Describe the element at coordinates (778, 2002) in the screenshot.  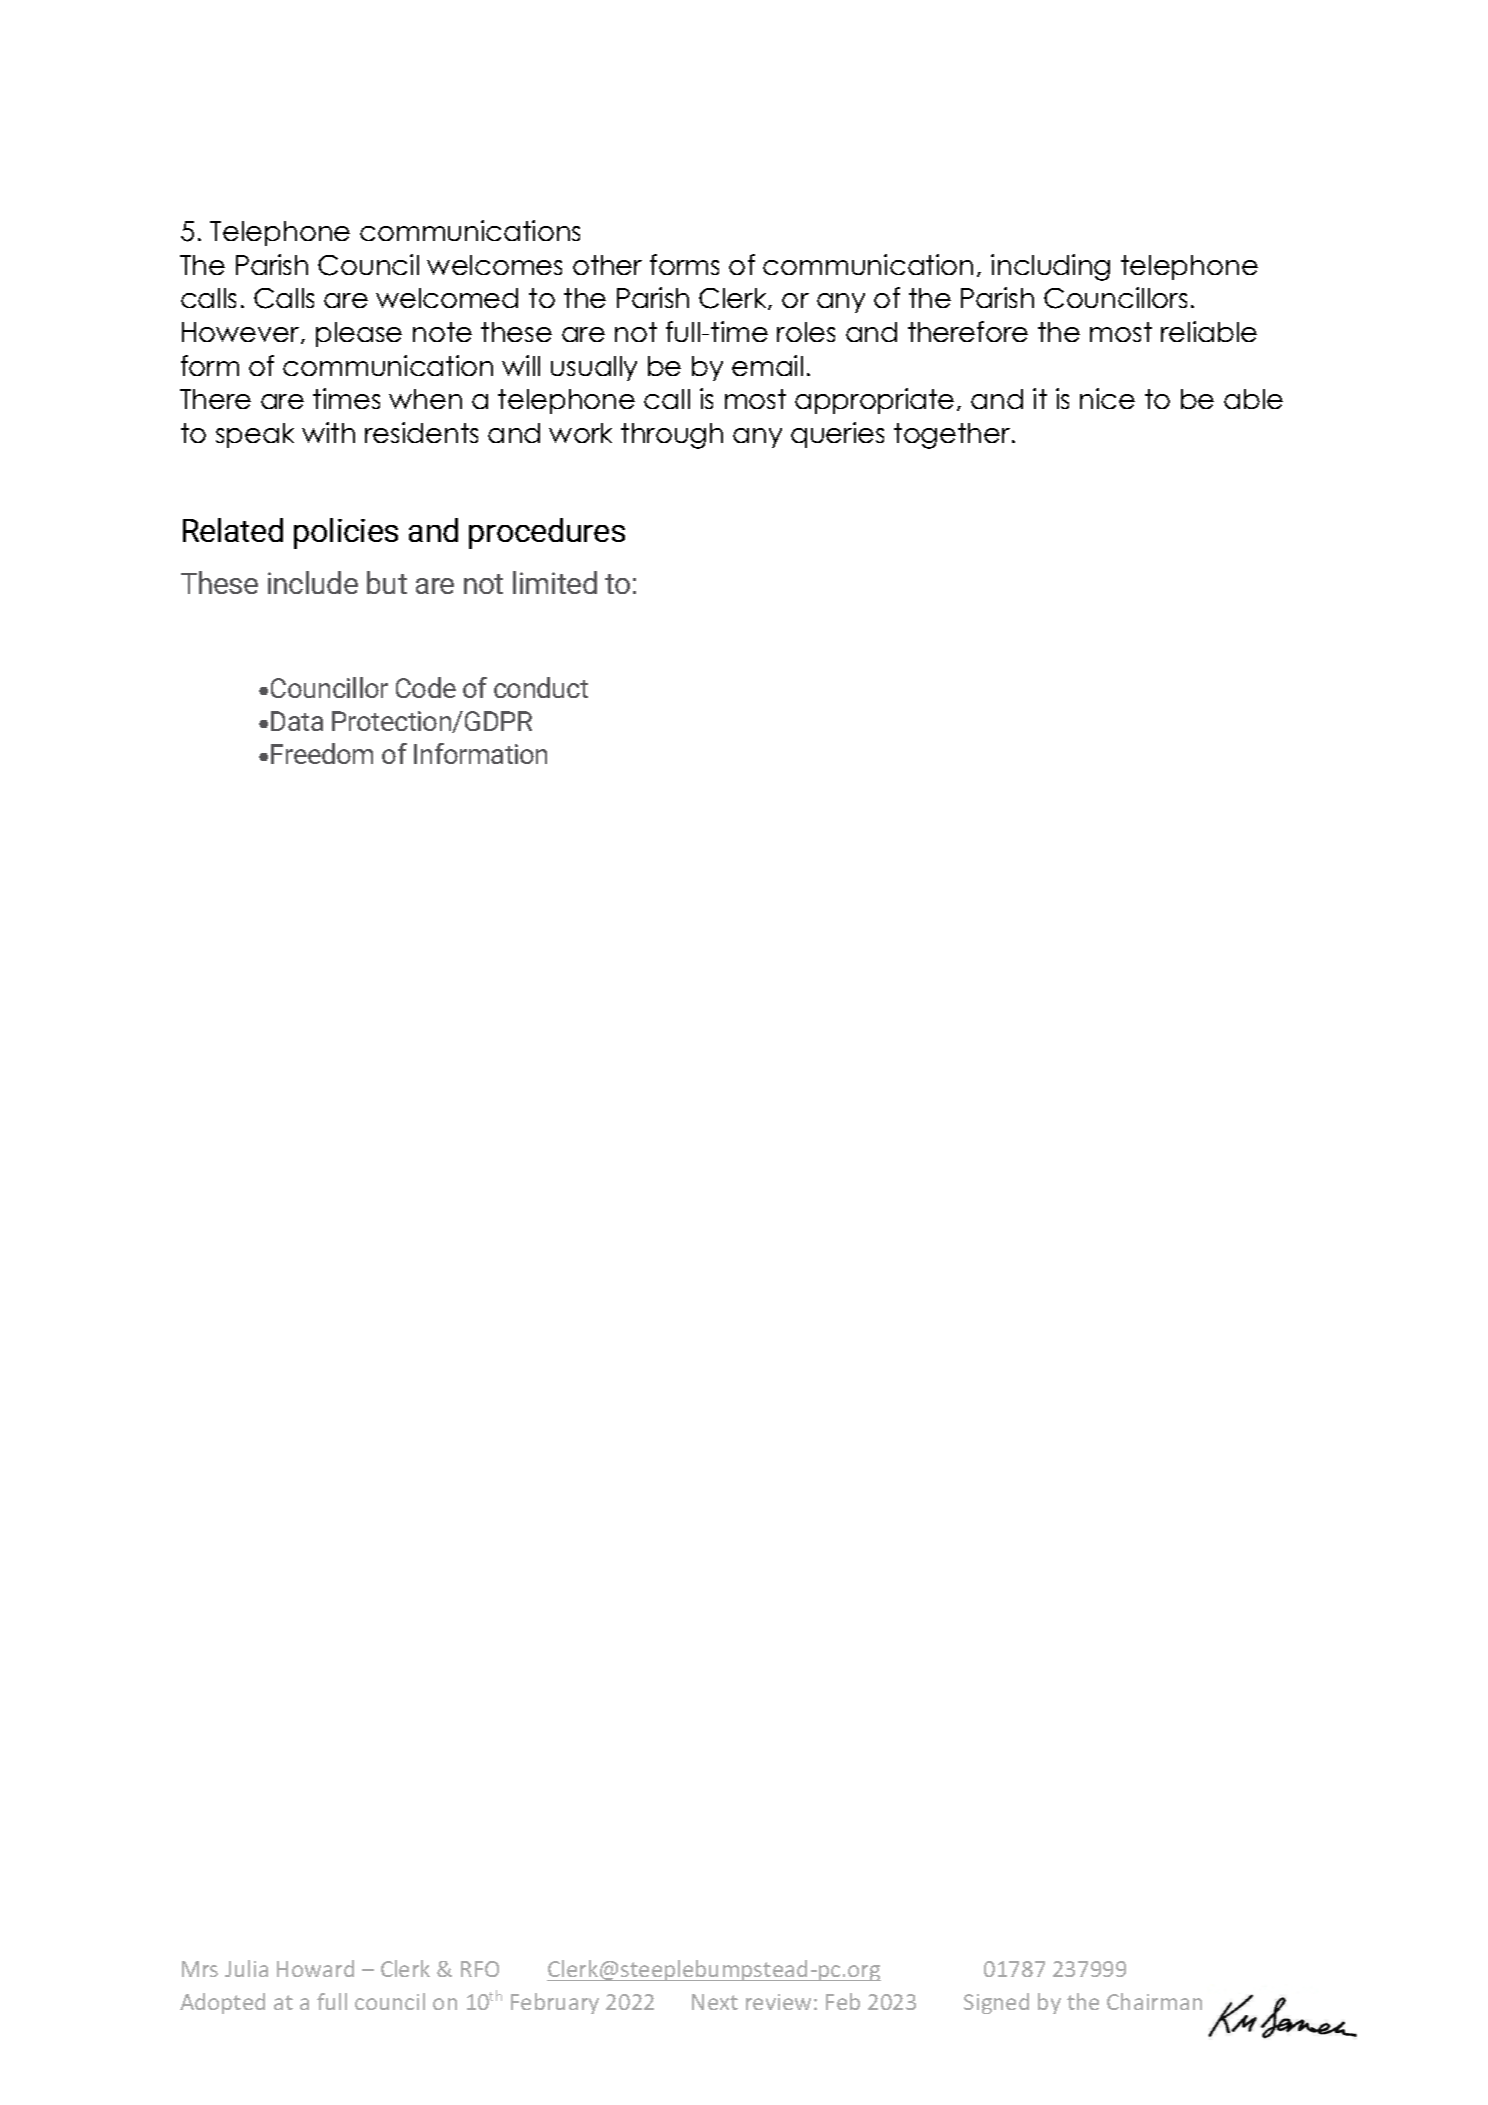
I see `review` at that location.
